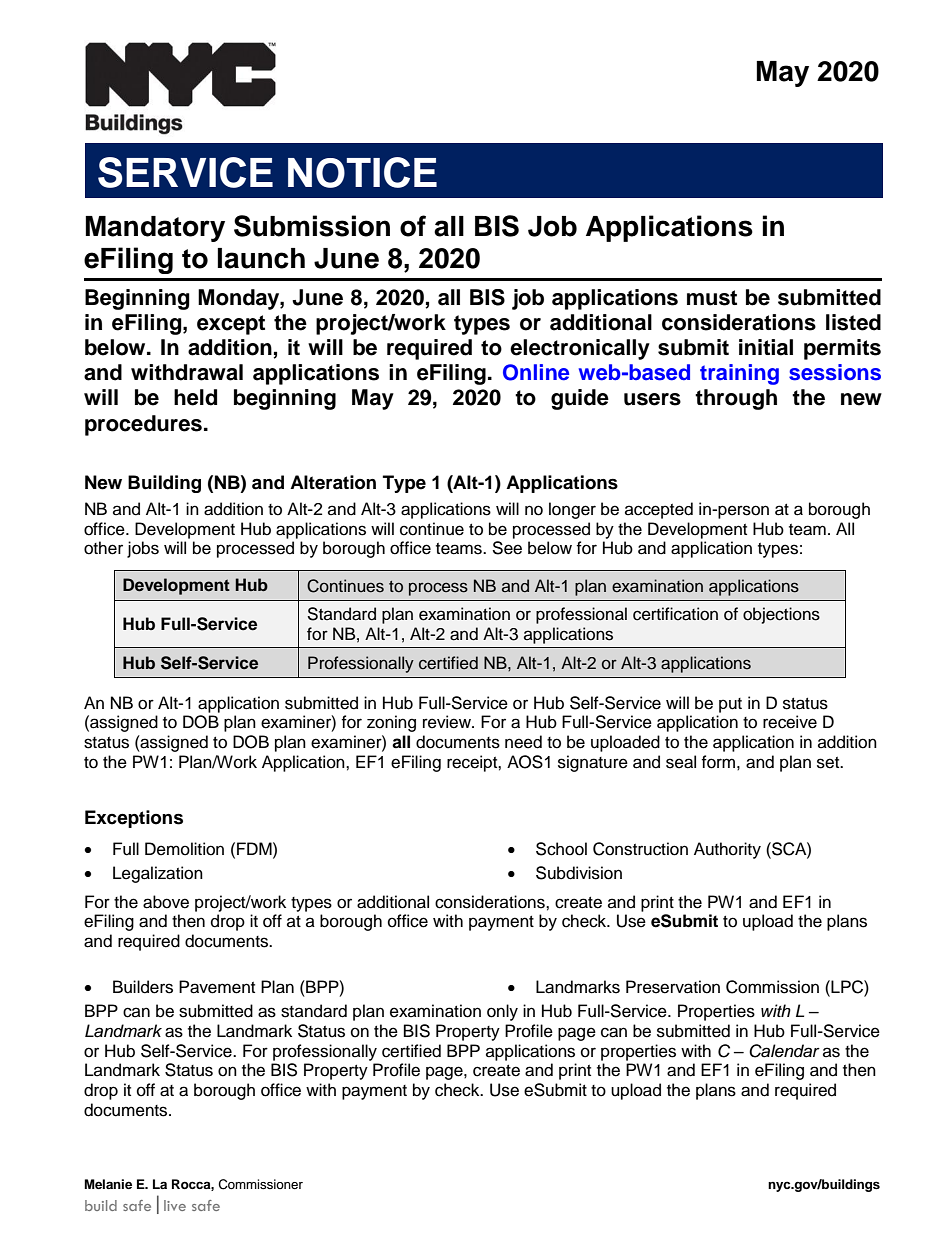  What do you see at coordinates (727, 850) in the image?
I see `Authority` at bounding box center [727, 850].
